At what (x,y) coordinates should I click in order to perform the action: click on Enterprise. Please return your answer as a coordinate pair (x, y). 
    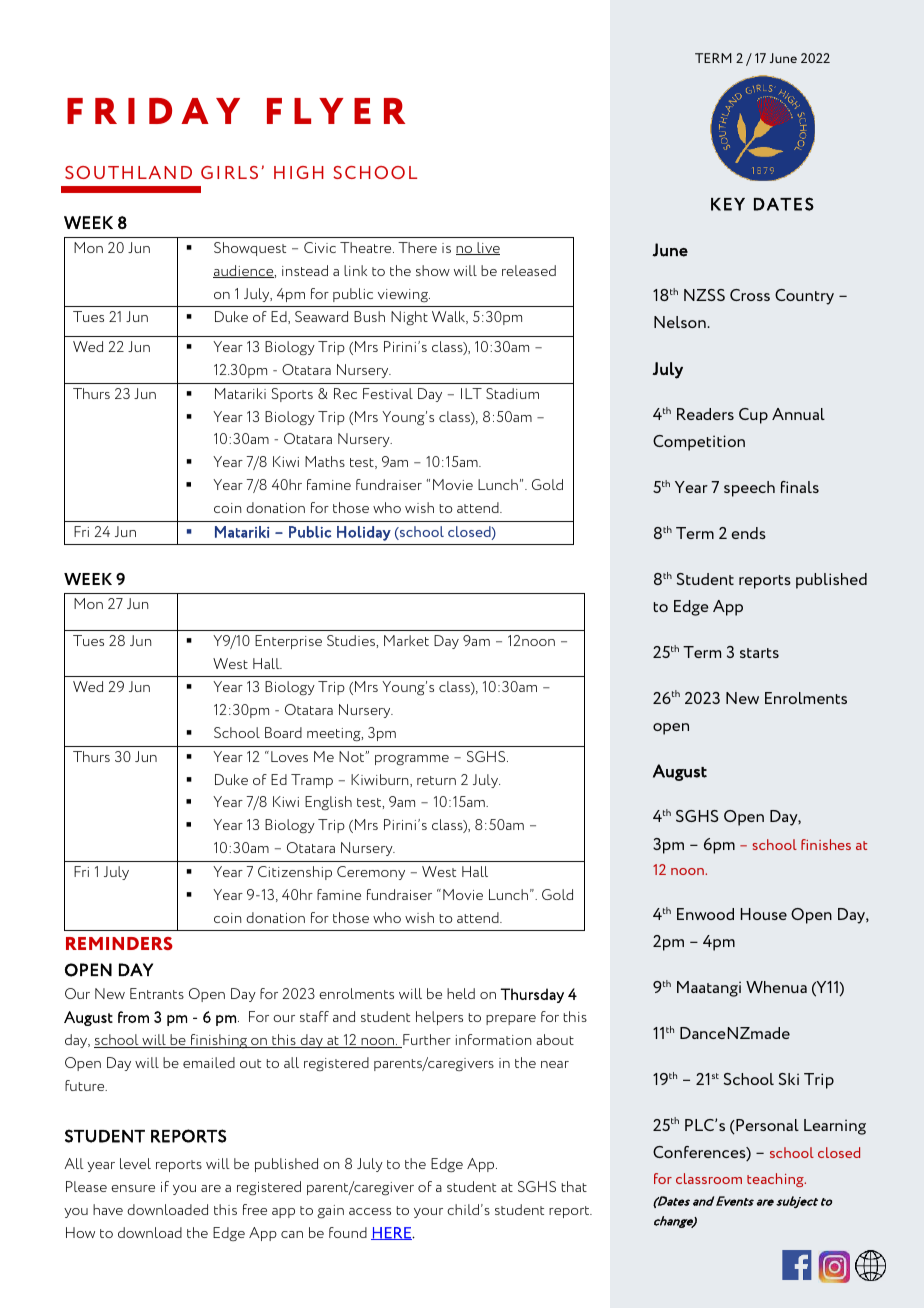
    Looking at the image, I should click on (288, 642).
